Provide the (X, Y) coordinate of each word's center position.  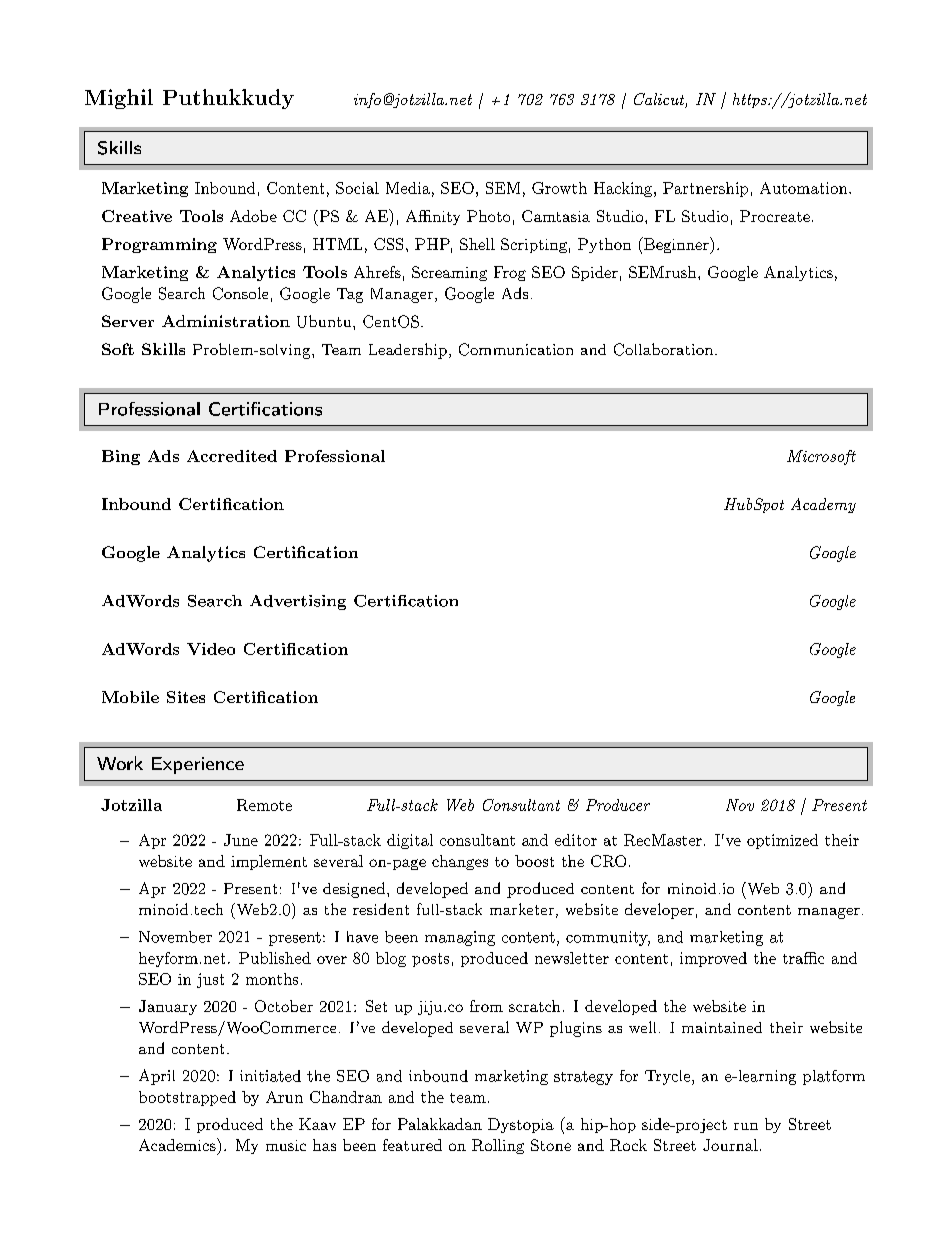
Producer (618, 805)
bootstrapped (187, 1098)
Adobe (253, 216)
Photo (488, 216)
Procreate (775, 216)
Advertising (298, 602)
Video (211, 649)
